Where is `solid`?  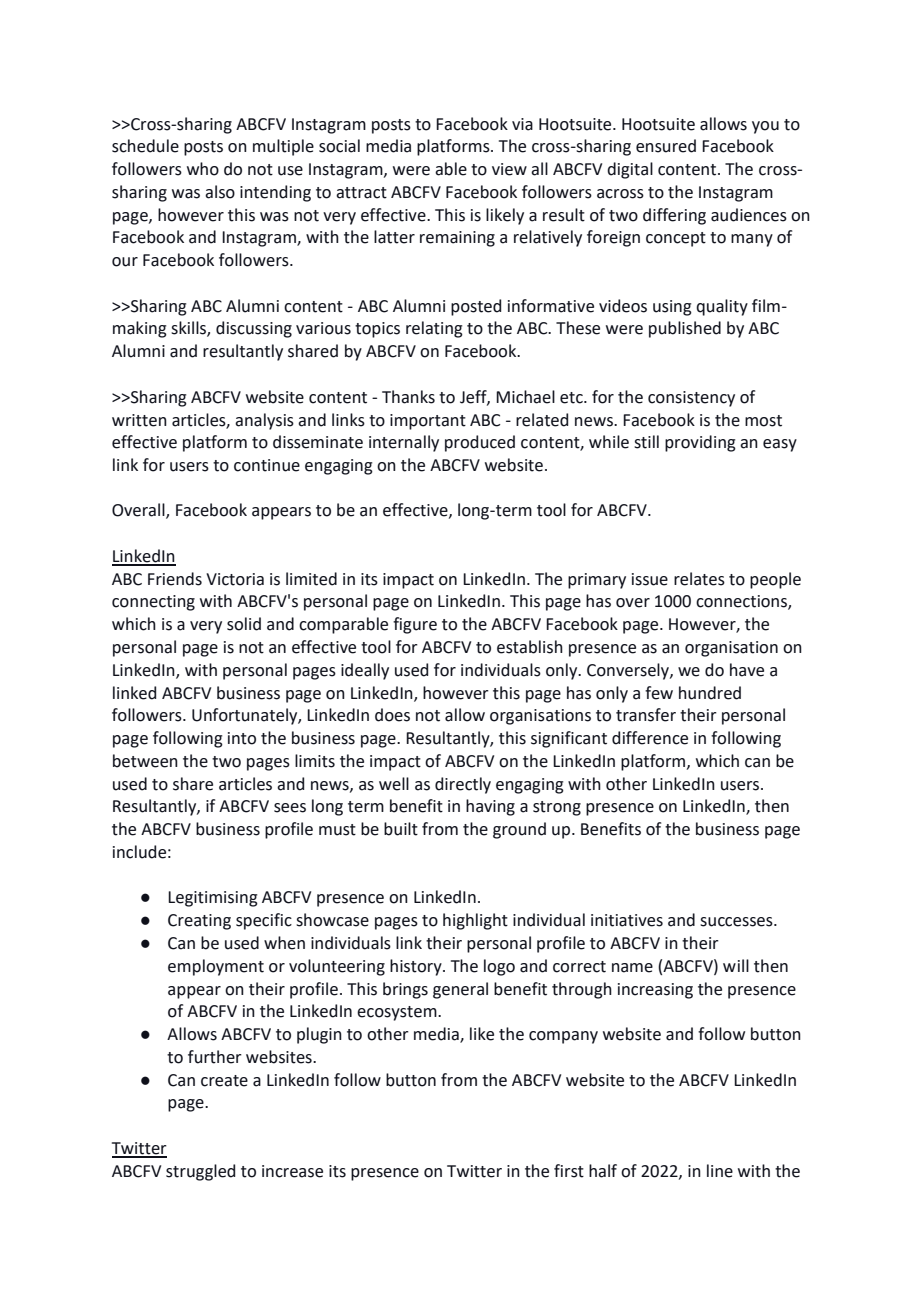
solid is located at coordinates (244, 624).
